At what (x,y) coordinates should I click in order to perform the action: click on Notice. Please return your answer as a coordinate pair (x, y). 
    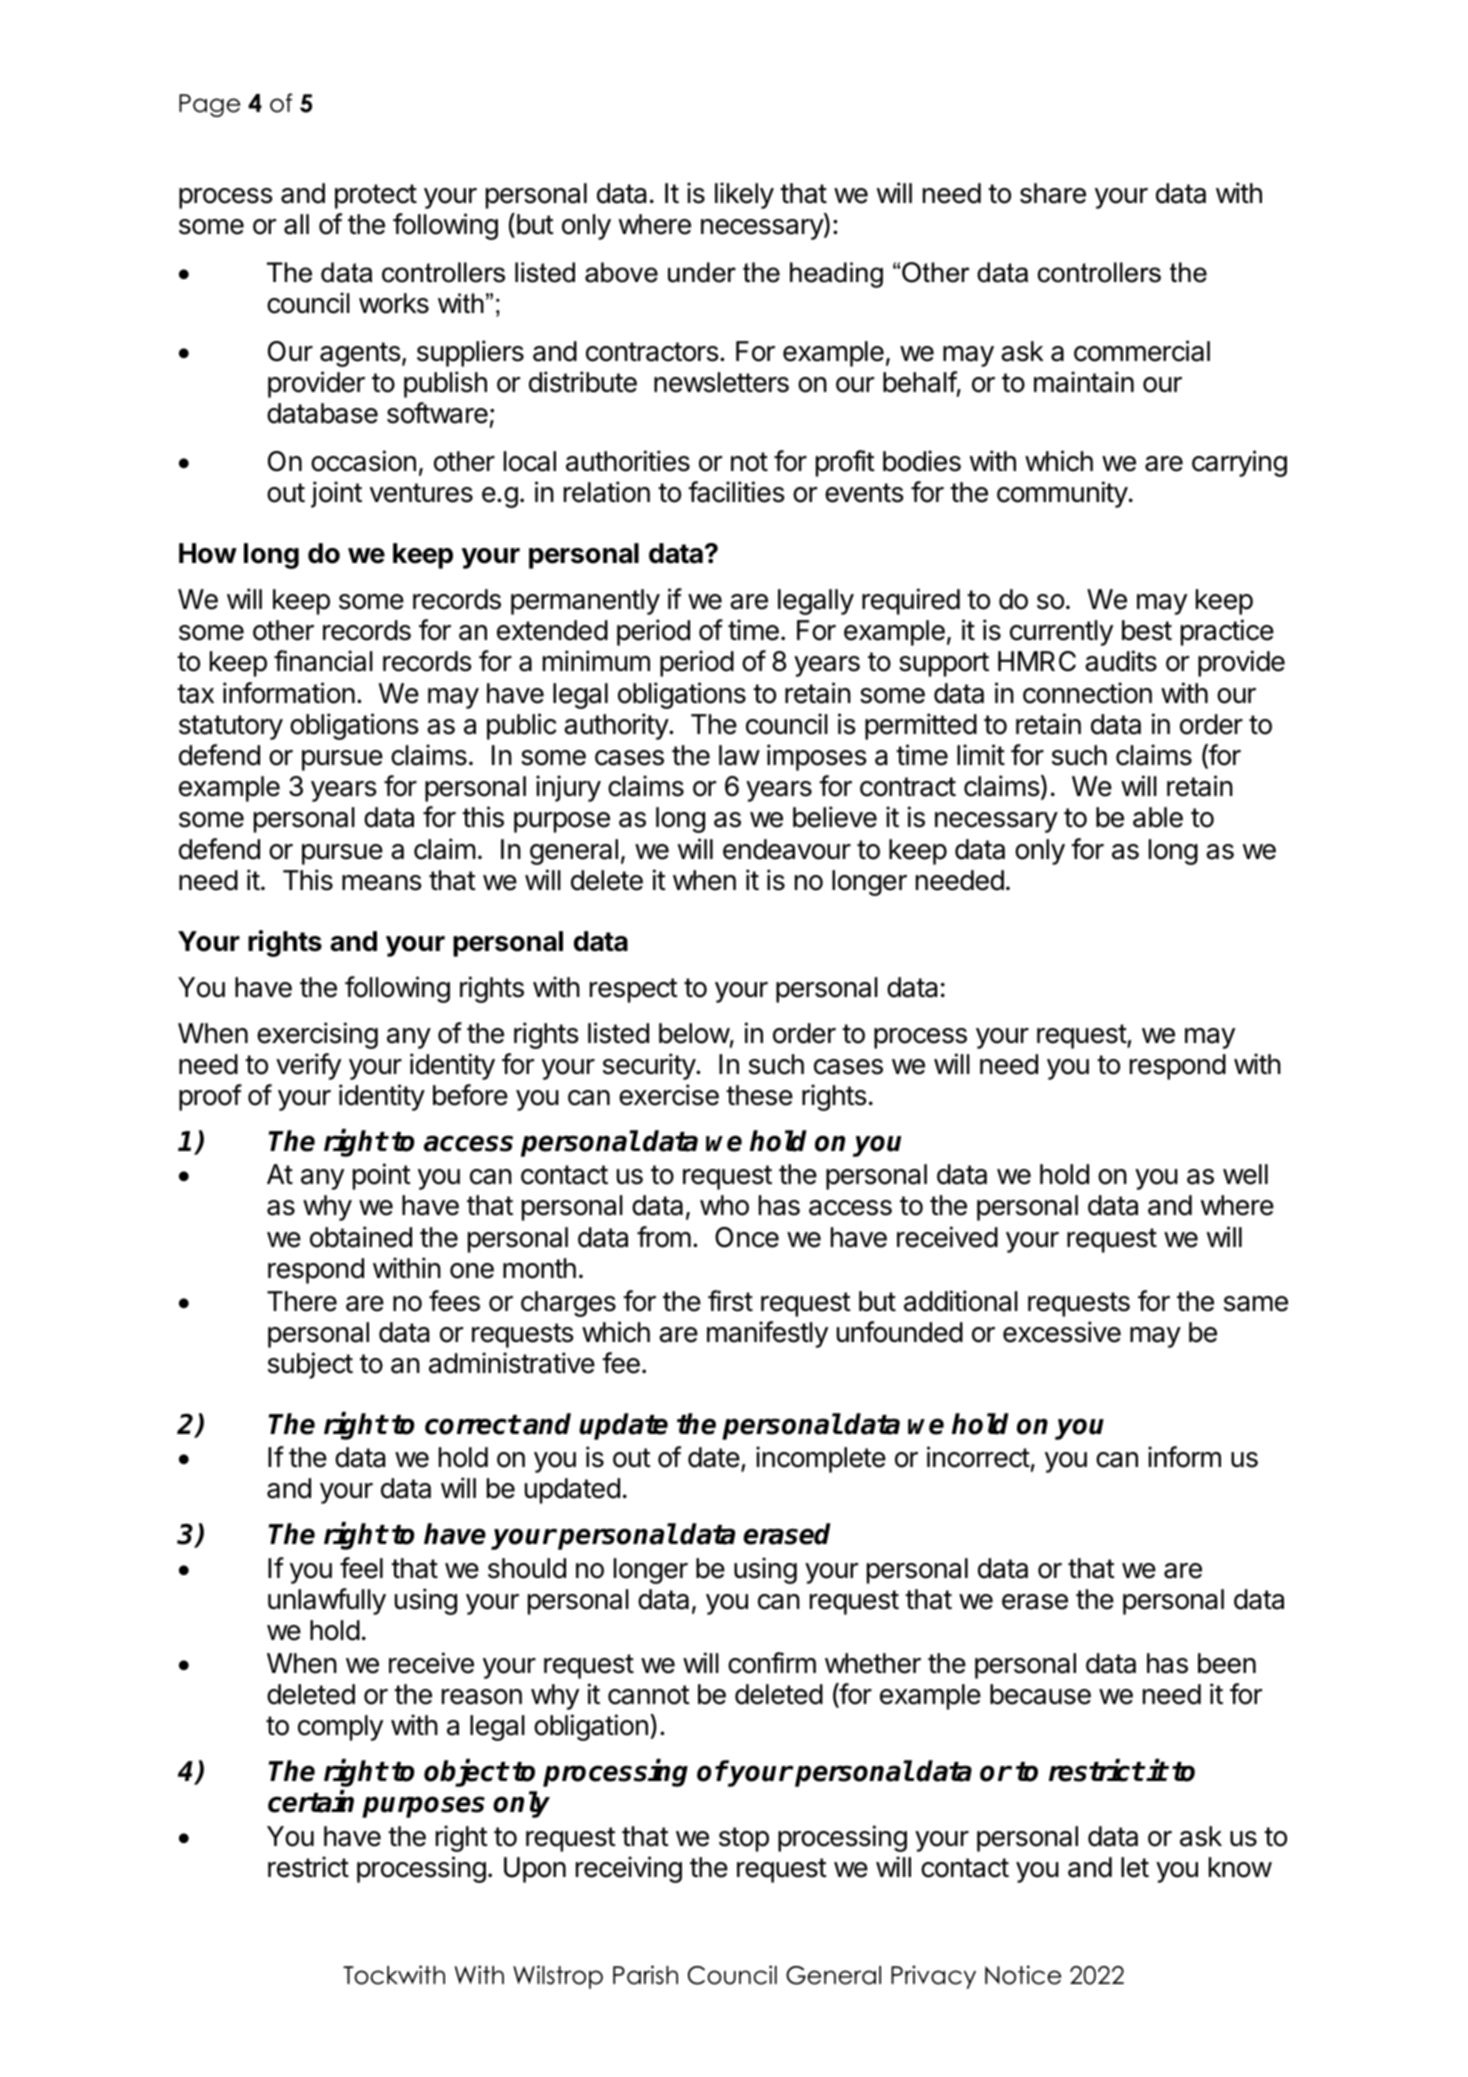
    Looking at the image, I should click on (1023, 1975).
